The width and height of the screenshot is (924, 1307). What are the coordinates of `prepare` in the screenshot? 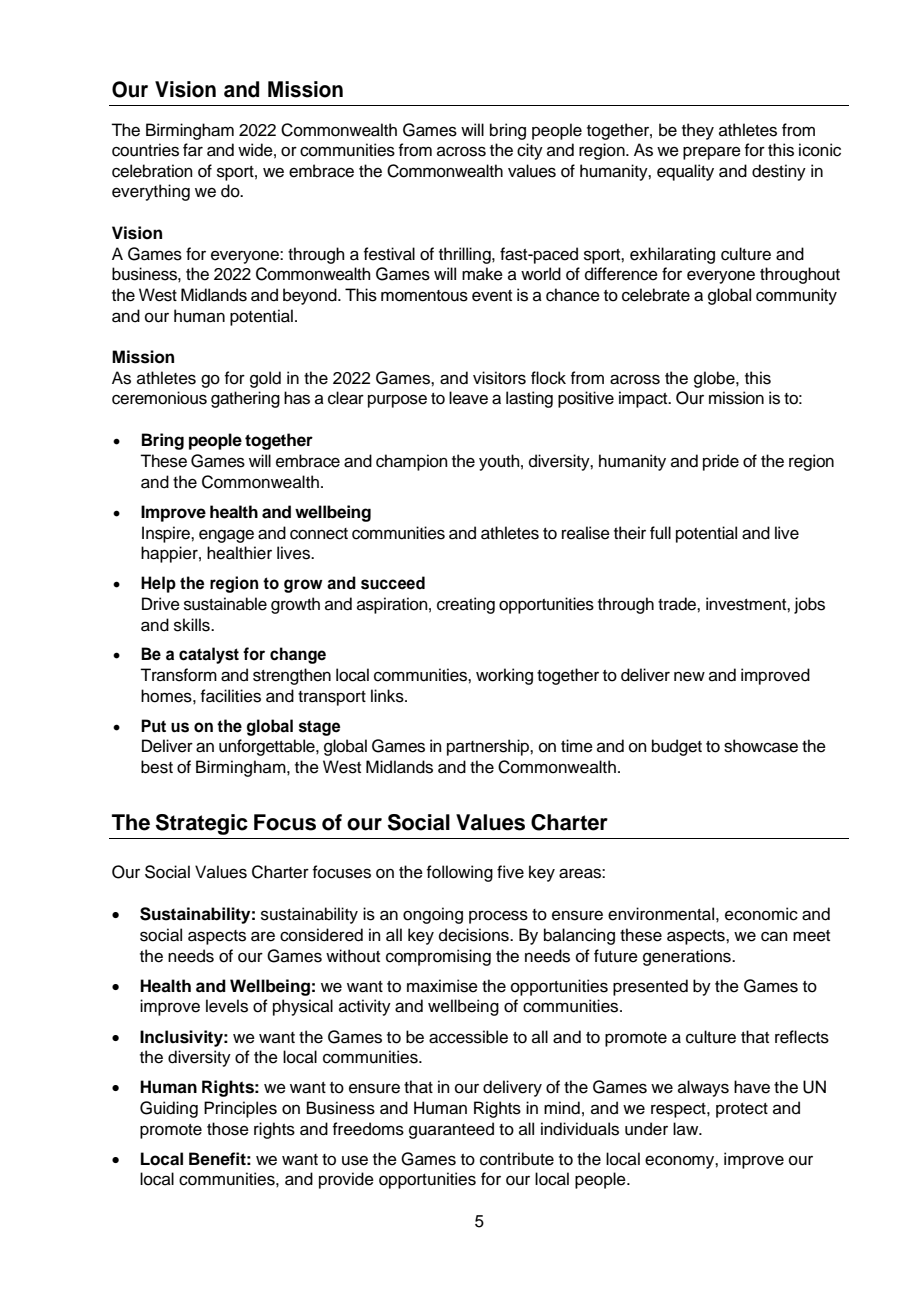 It's located at (712, 153).
